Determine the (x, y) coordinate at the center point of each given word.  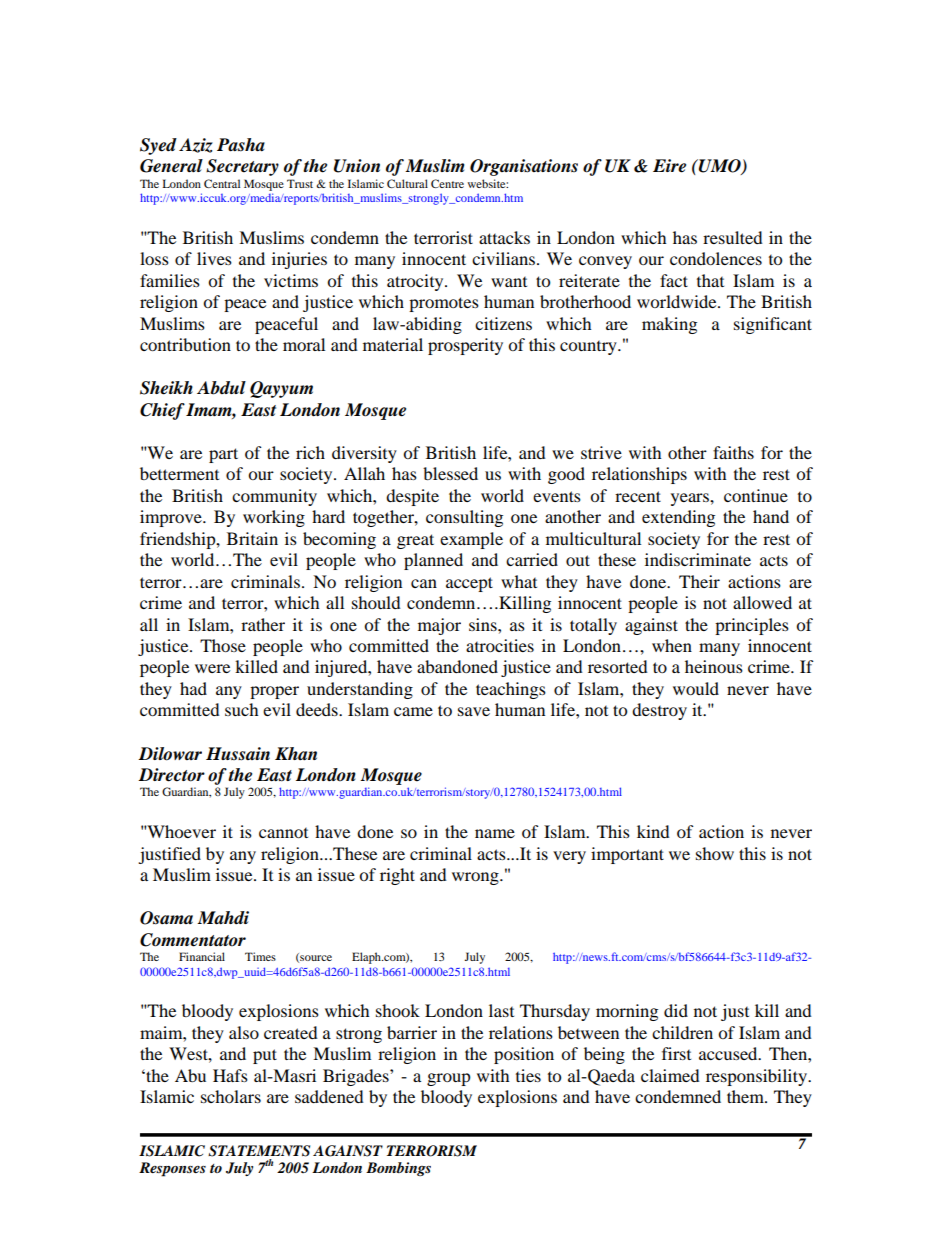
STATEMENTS (259, 1151)
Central (222, 183)
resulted (733, 237)
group (449, 1079)
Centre (447, 183)
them (747, 1096)
